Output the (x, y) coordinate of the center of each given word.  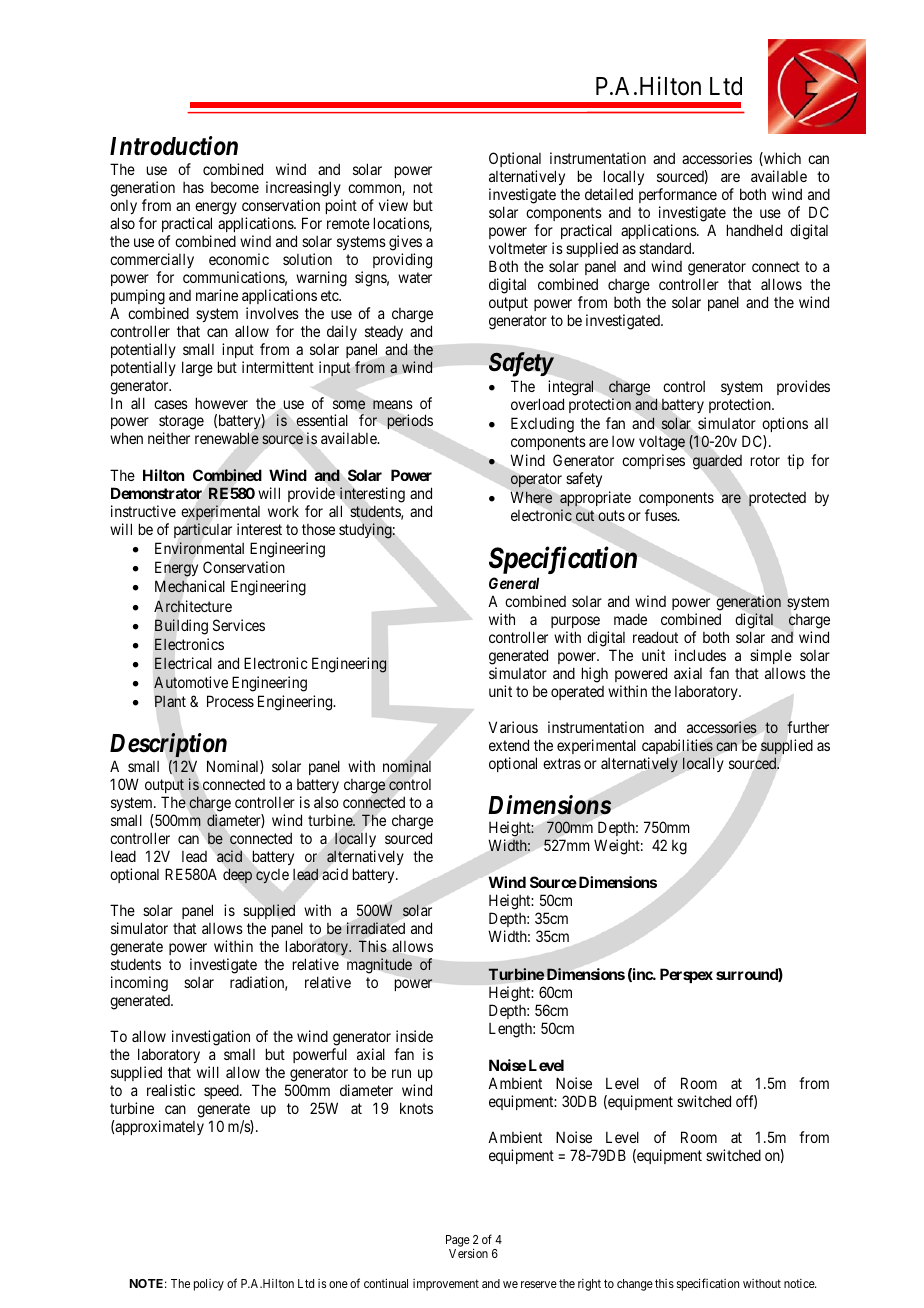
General (514, 583)
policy (209, 1285)
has (193, 187)
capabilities (677, 746)
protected (777, 499)
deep (237, 875)
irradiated (376, 928)
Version (468, 1253)
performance (678, 195)
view (393, 205)
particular (203, 530)
